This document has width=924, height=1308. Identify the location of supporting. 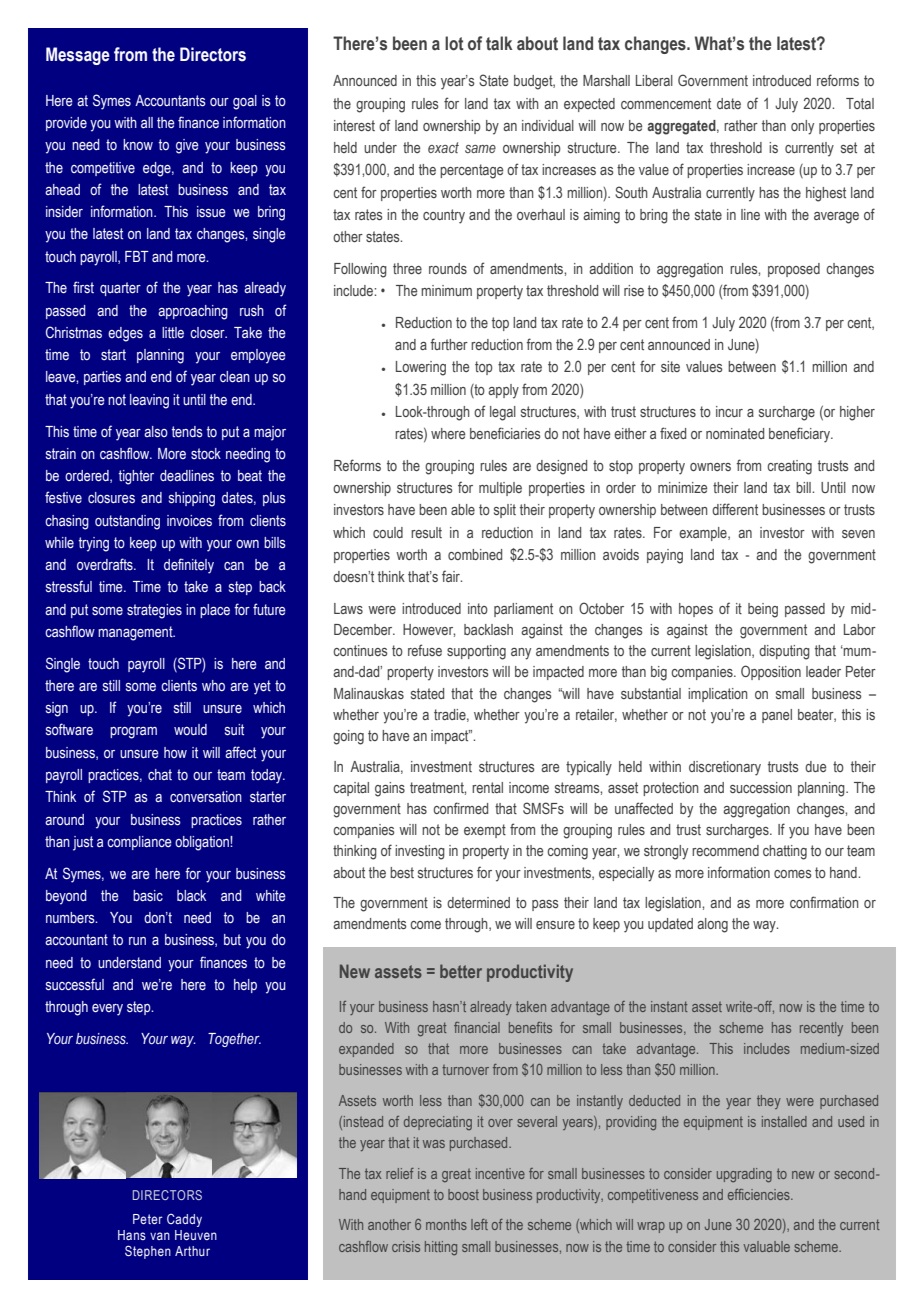
(476, 652).
